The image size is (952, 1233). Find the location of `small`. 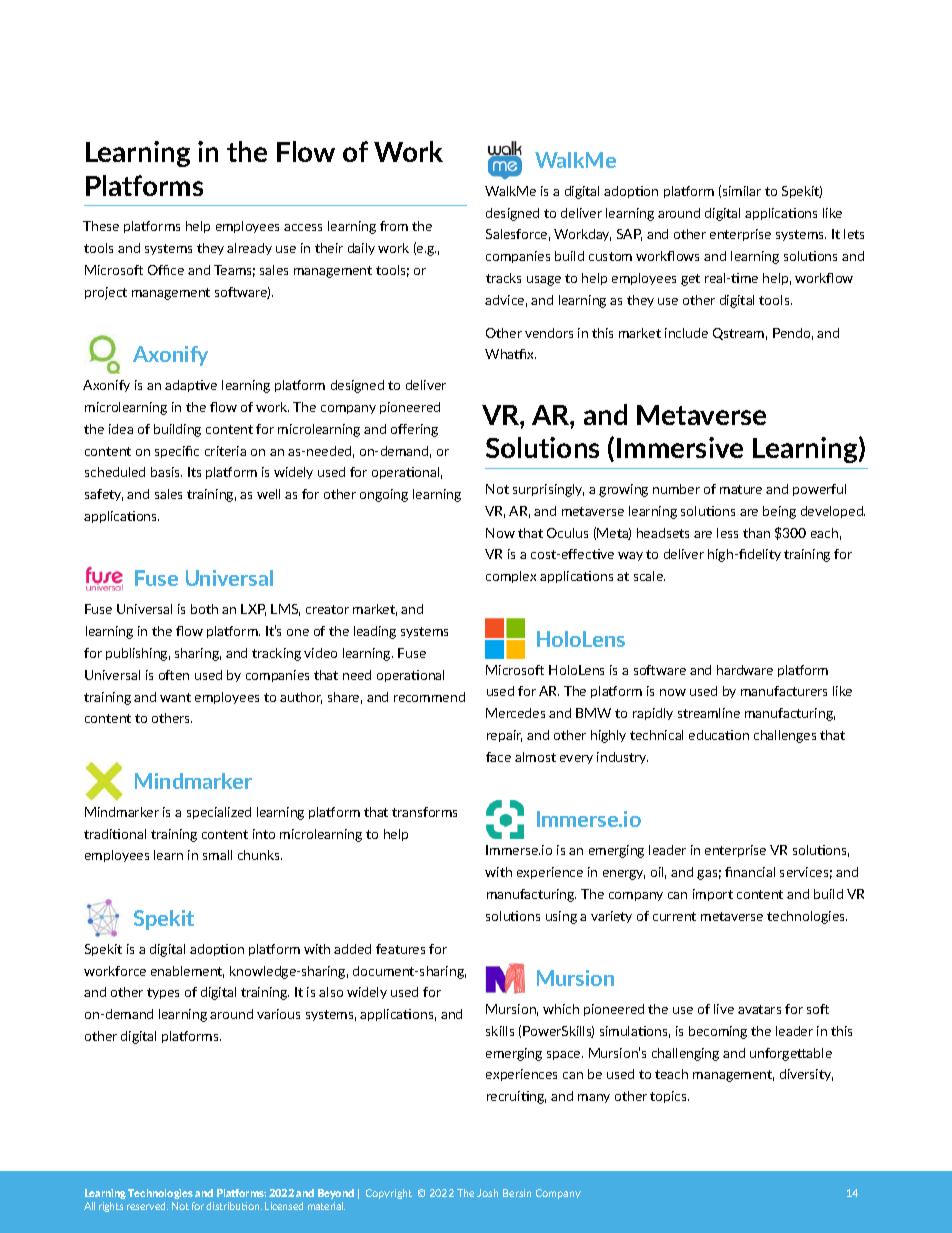

small is located at coordinates (217, 855).
